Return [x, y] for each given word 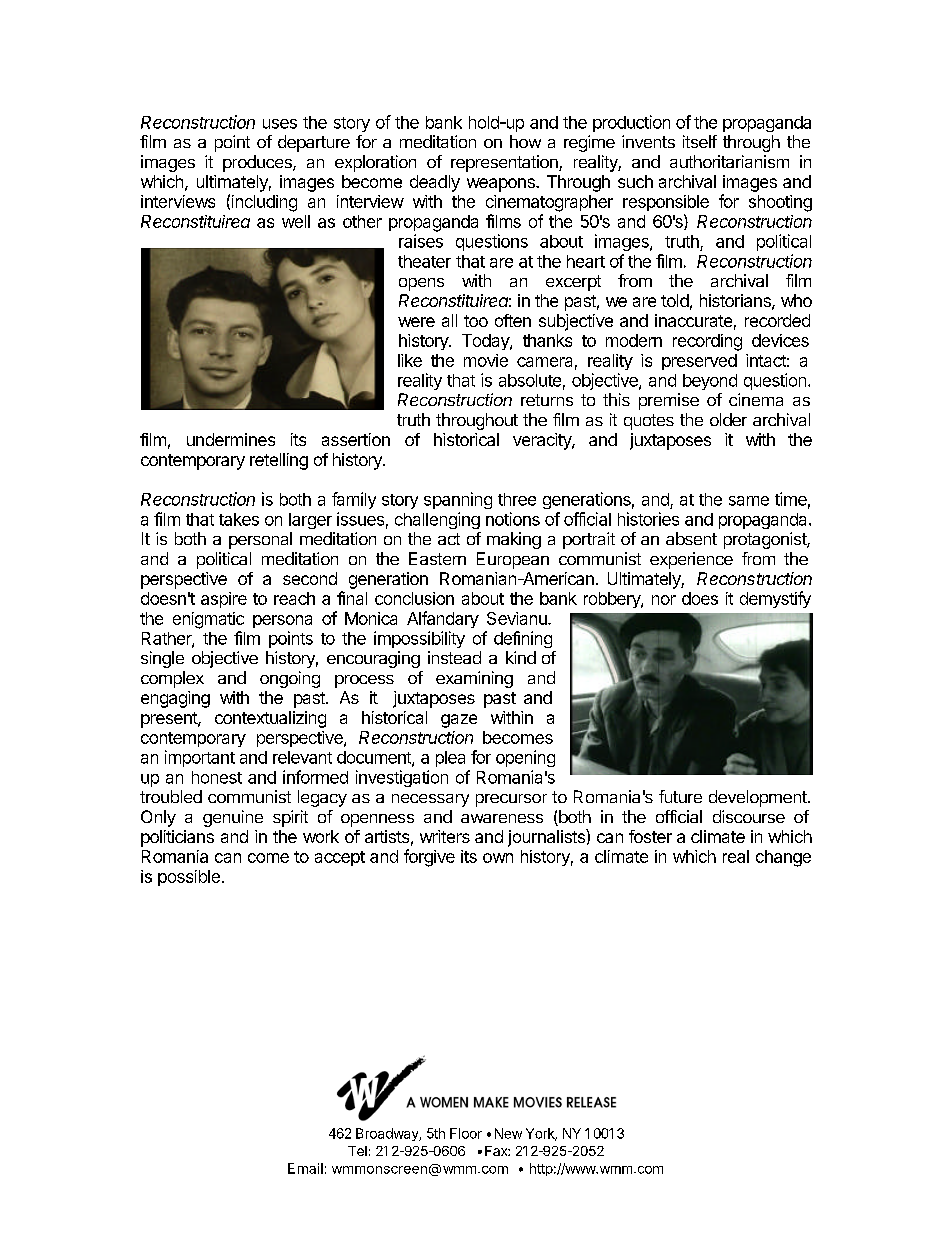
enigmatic [208, 620]
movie [486, 360]
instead [454, 657]
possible [189, 878]
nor [664, 600]
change [783, 858]
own [498, 858]
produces [258, 163]
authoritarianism [729, 161]
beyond [710, 382]
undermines [231, 439]
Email [305, 1168]
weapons [502, 185]
